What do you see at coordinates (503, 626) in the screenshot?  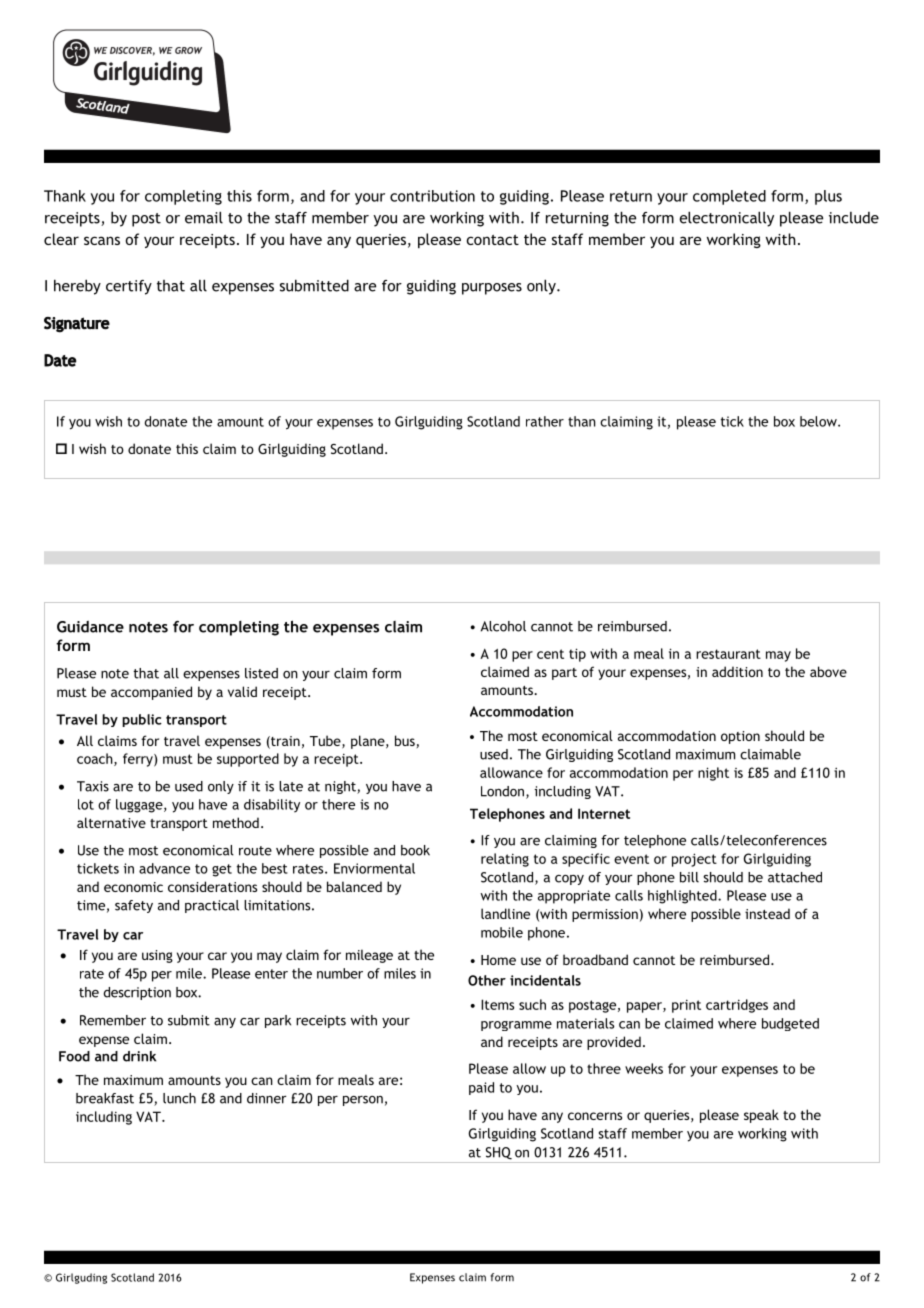 I see `Alcohol` at bounding box center [503, 626].
